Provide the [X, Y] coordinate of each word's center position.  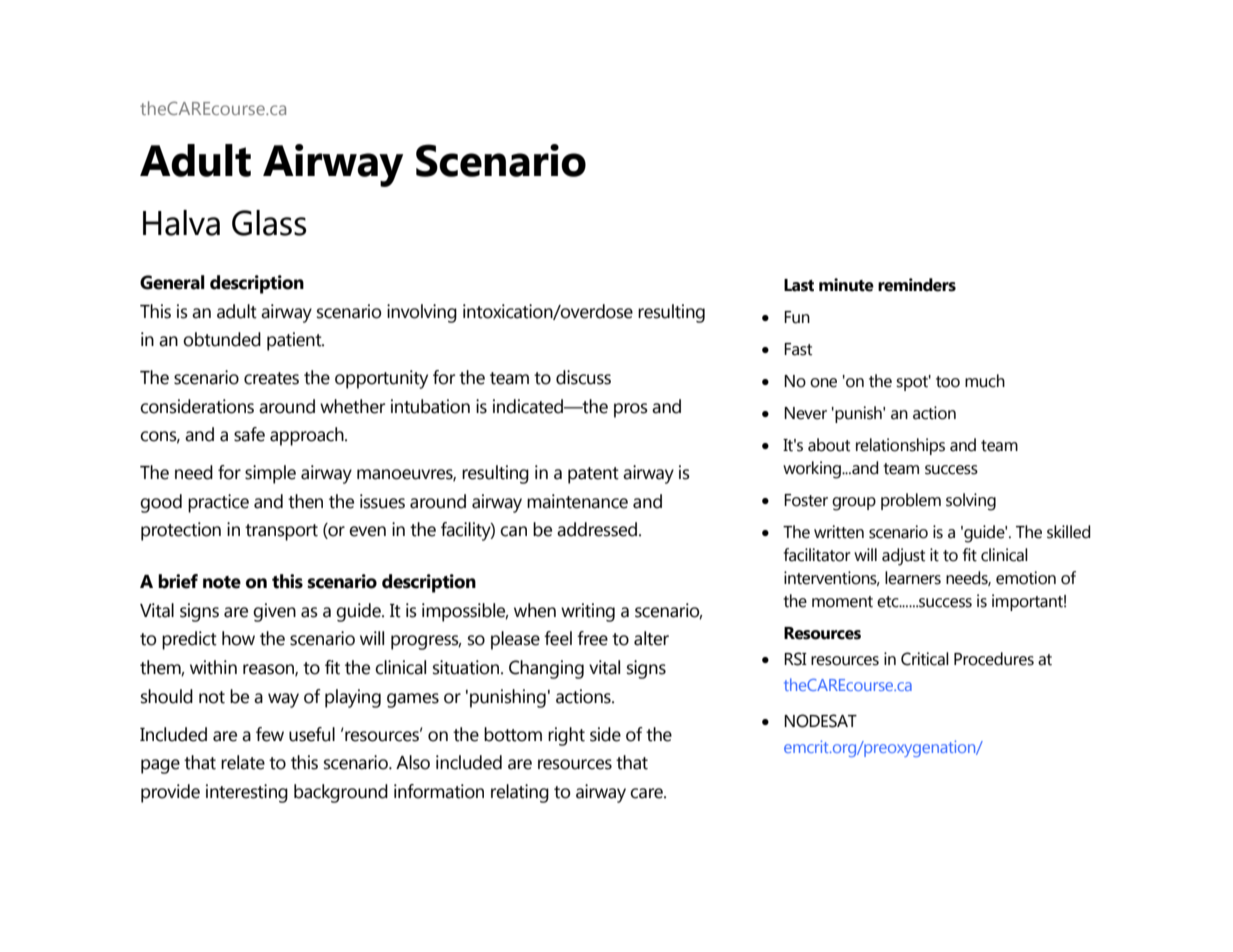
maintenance [577, 501]
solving [971, 502]
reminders [917, 285]
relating [520, 793]
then [305, 501]
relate [243, 762]
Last [799, 285]
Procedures [994, 659]
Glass [269, 223]
